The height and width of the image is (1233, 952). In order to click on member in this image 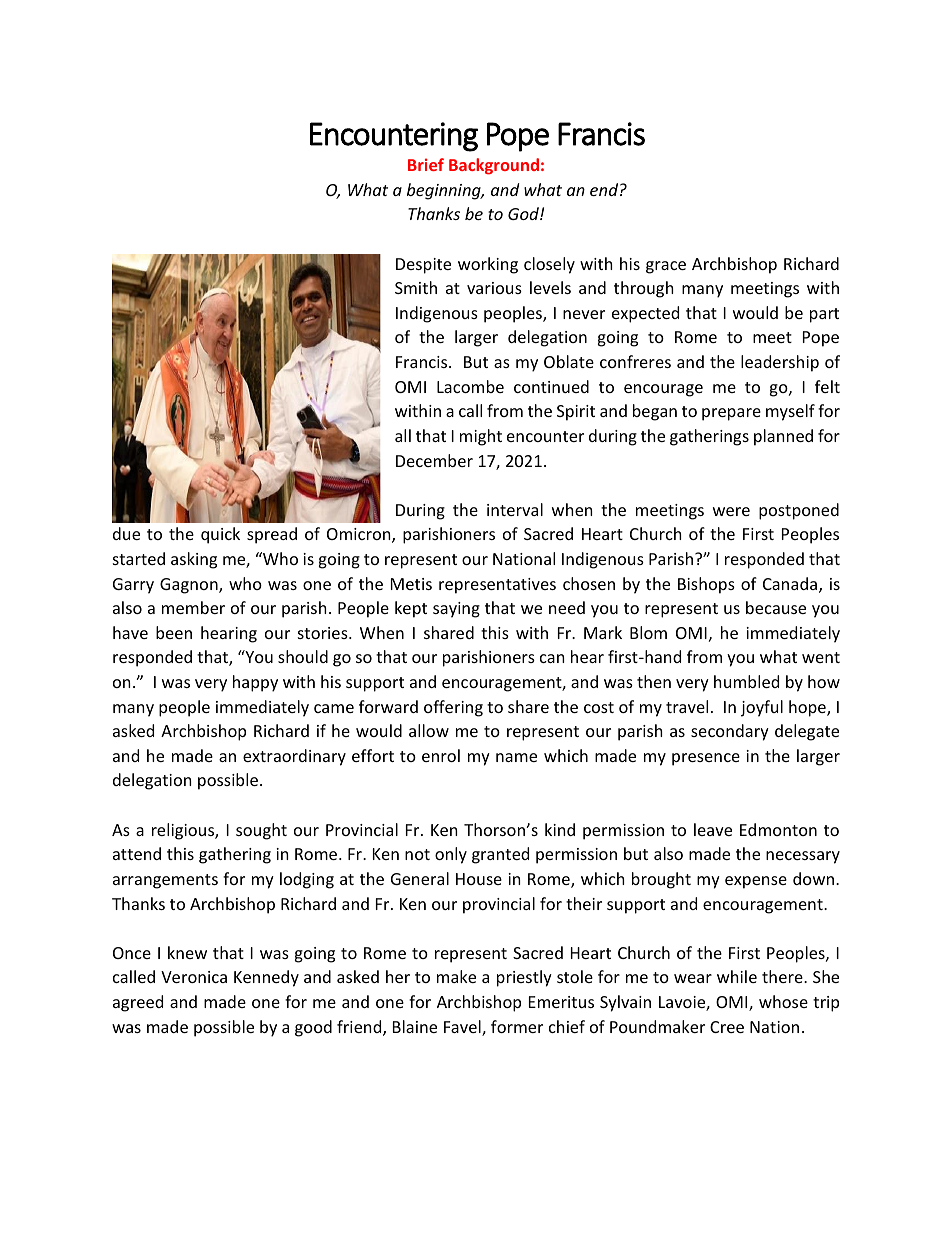, I will do `click(193, 607)`.
